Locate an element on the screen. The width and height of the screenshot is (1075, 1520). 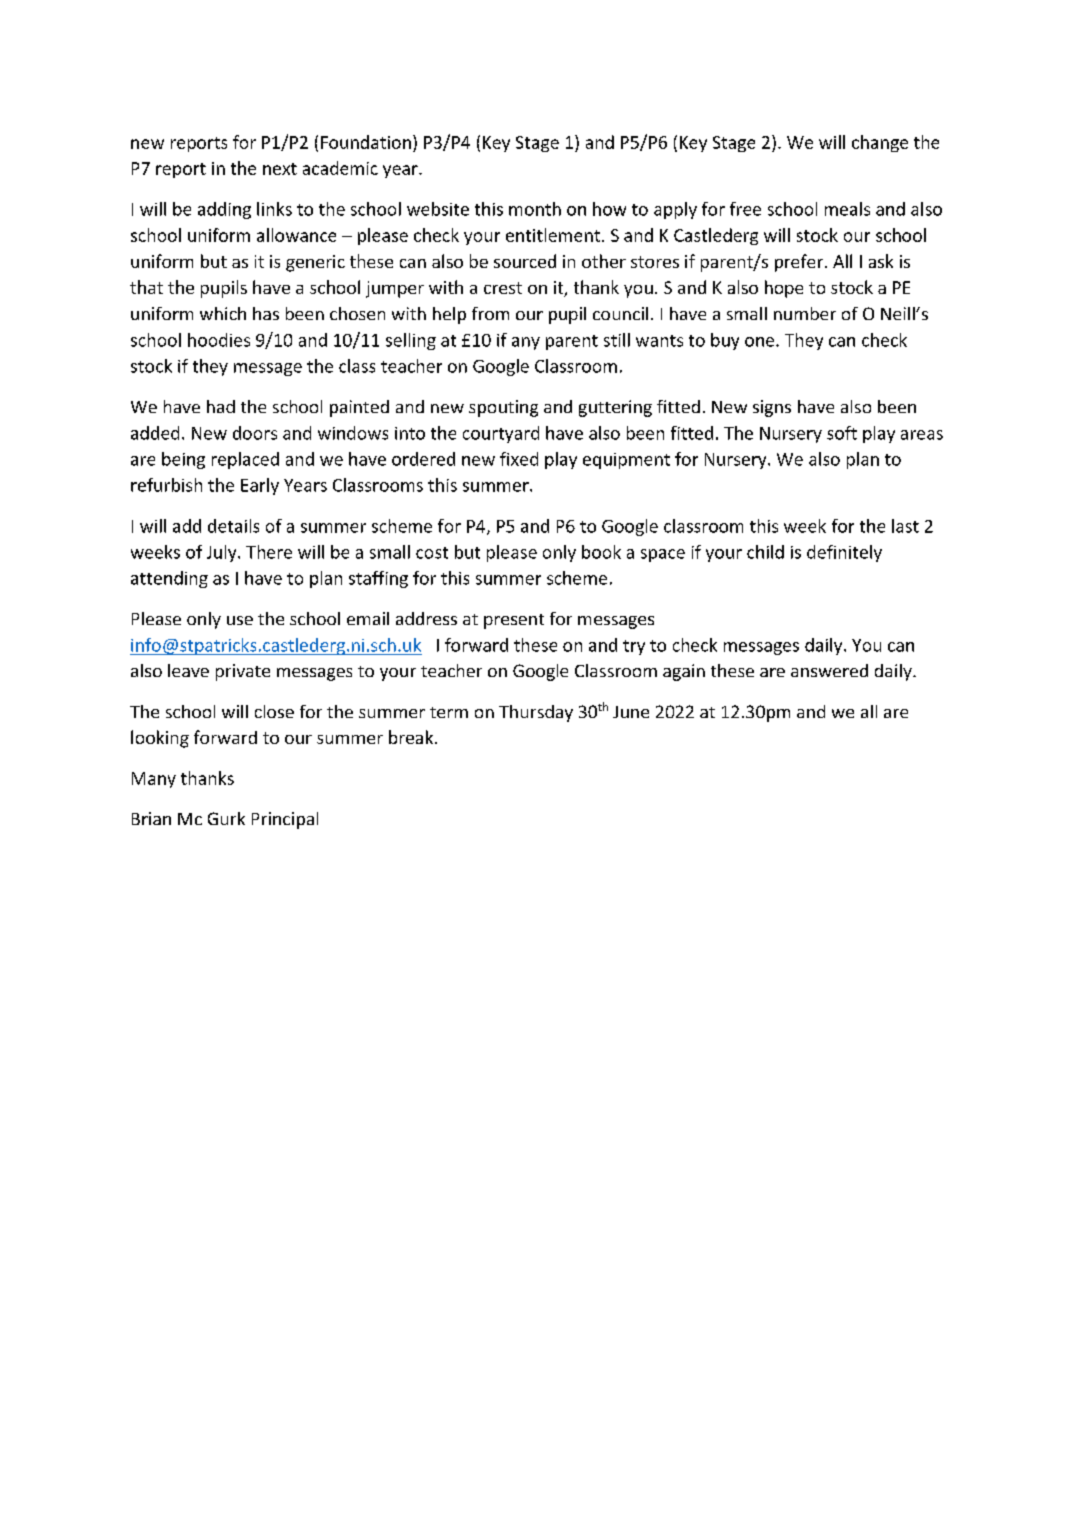
fixed is located at coordinates (519, 459).
